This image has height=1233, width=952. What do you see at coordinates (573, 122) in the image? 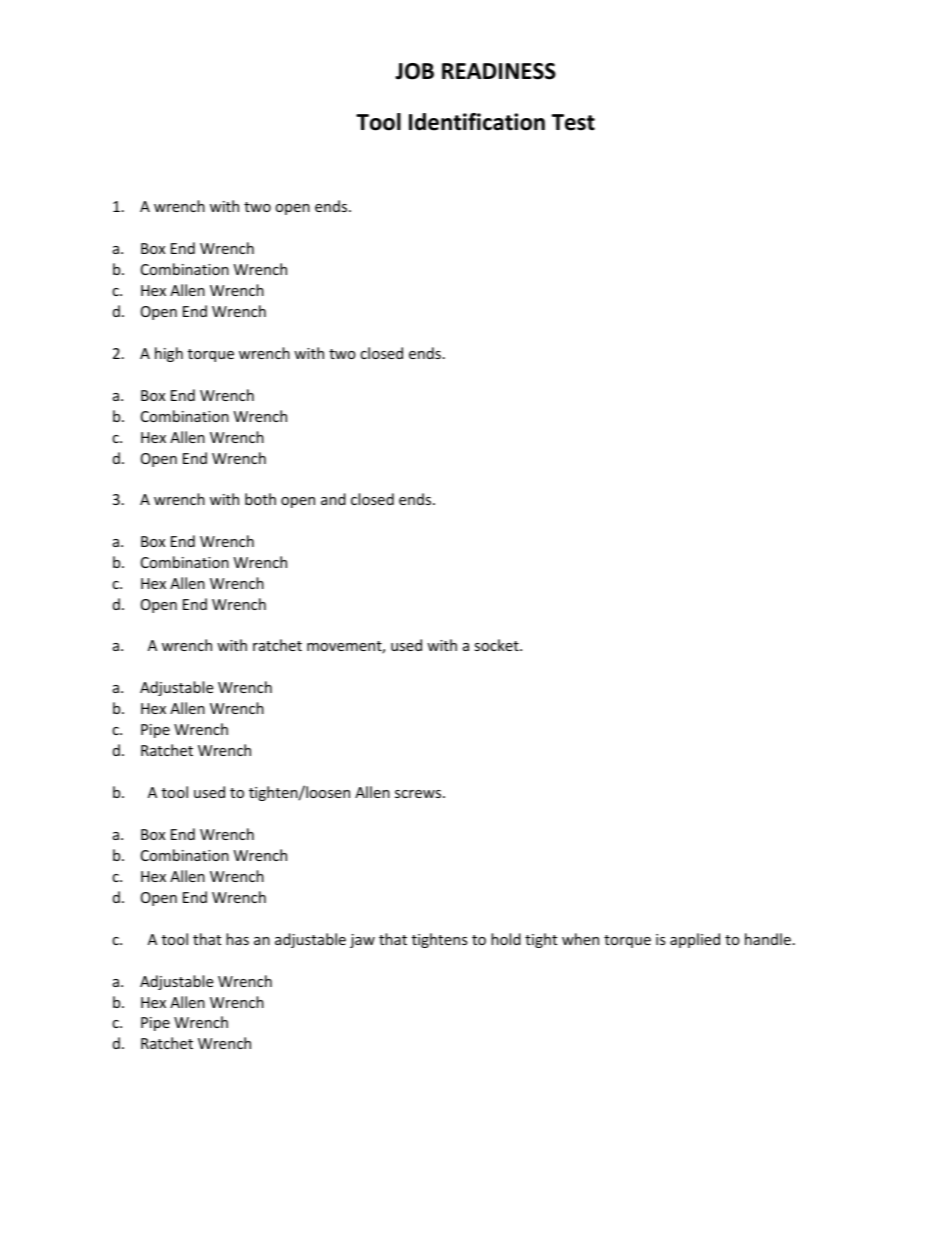
I see `Test` at bounding box center [573, 122].
